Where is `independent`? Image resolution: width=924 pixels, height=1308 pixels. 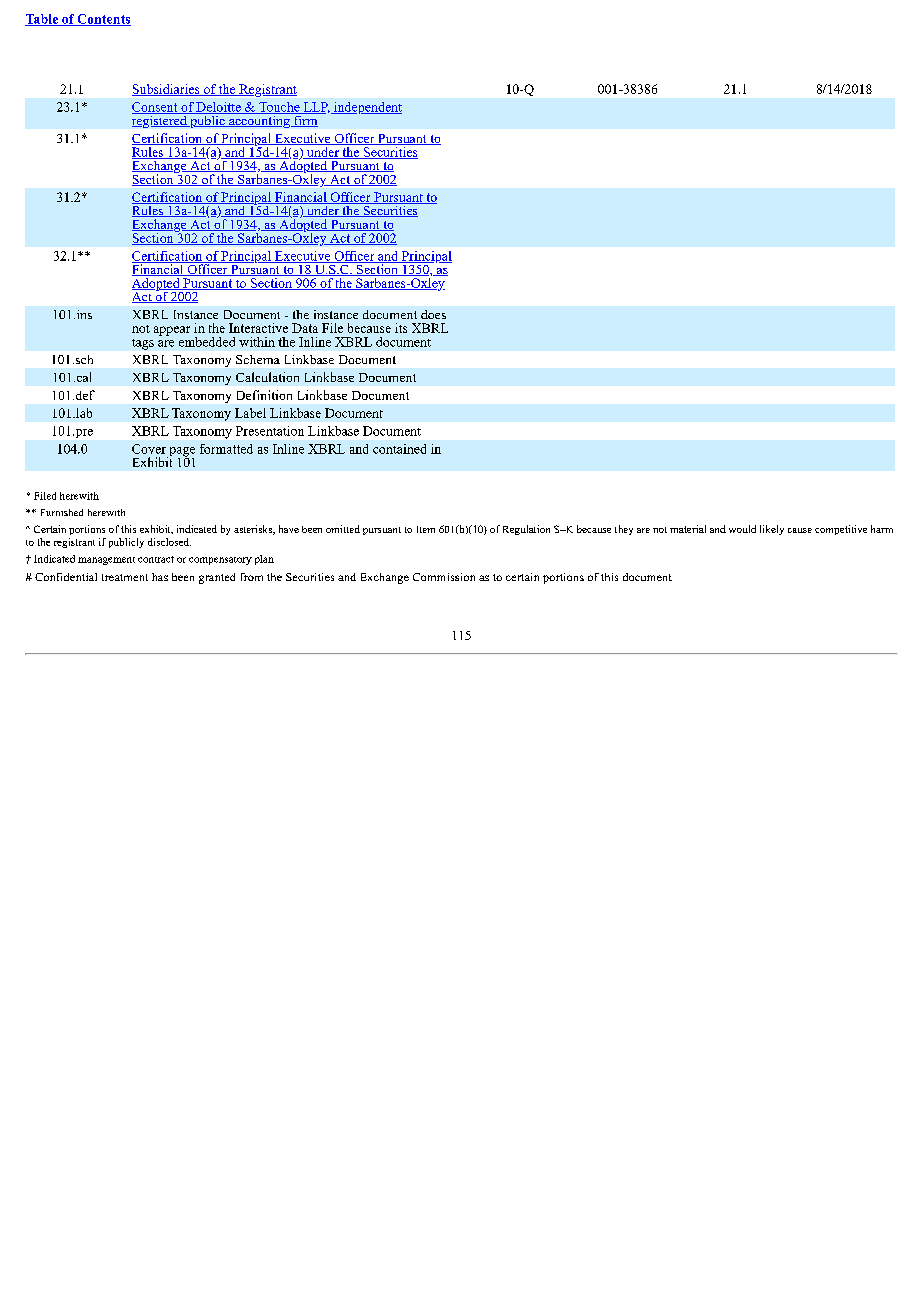
independent is located at coordinates (367, 108).
